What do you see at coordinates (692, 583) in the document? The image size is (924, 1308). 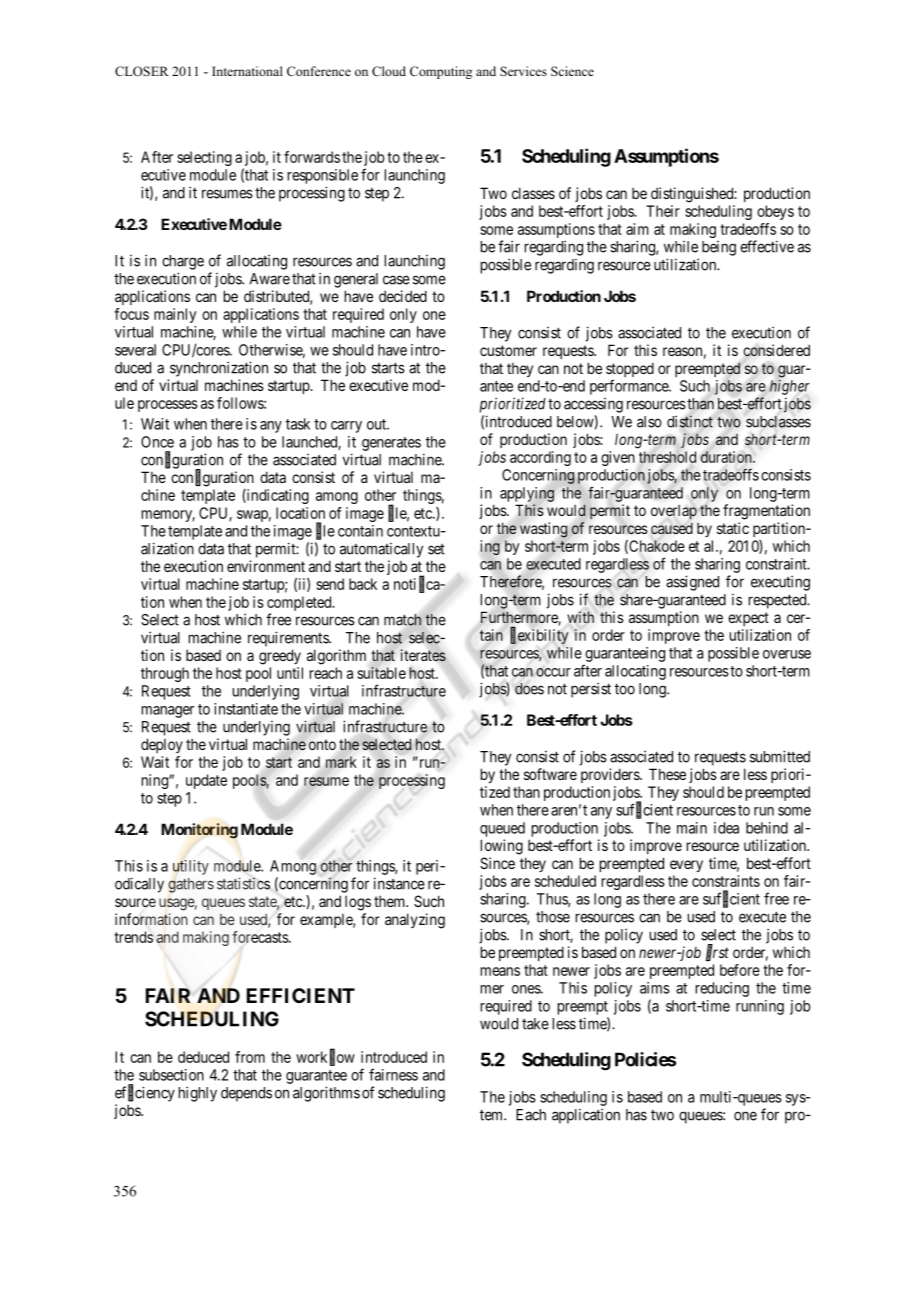 I see `assigned` at bounding box center [692, 583].
